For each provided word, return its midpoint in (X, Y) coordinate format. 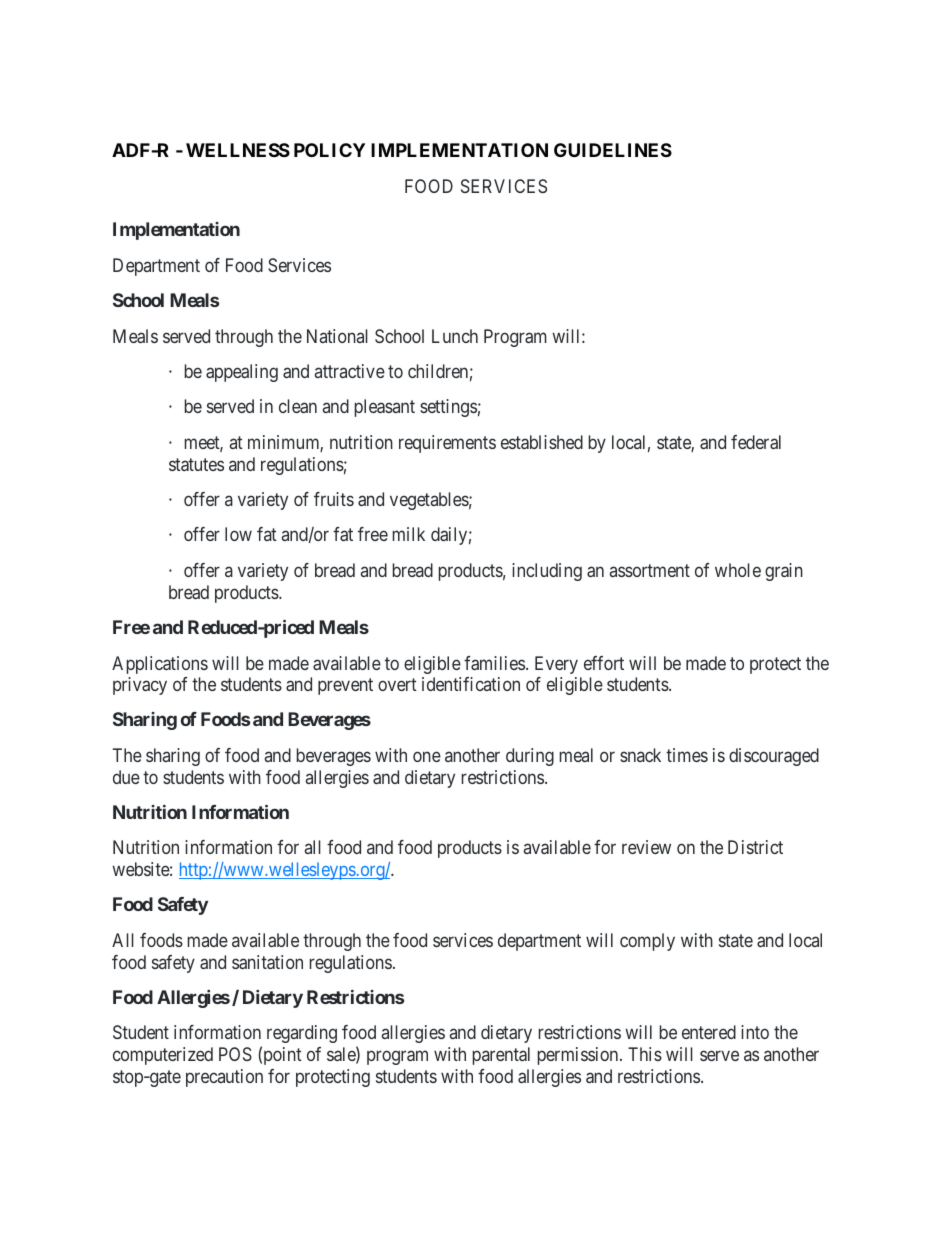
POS (235, 1054)
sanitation (267, 962)
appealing (242, 373)
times (687, 755)
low (238, 534)
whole (738, 570)
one (427, 757)
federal (756, 442)
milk (409, 534)
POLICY (329, 150)
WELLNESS (238, 150)
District (755, 847)
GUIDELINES (613, 150)
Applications (160, 665)
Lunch (455, 336)
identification (471, 684)
